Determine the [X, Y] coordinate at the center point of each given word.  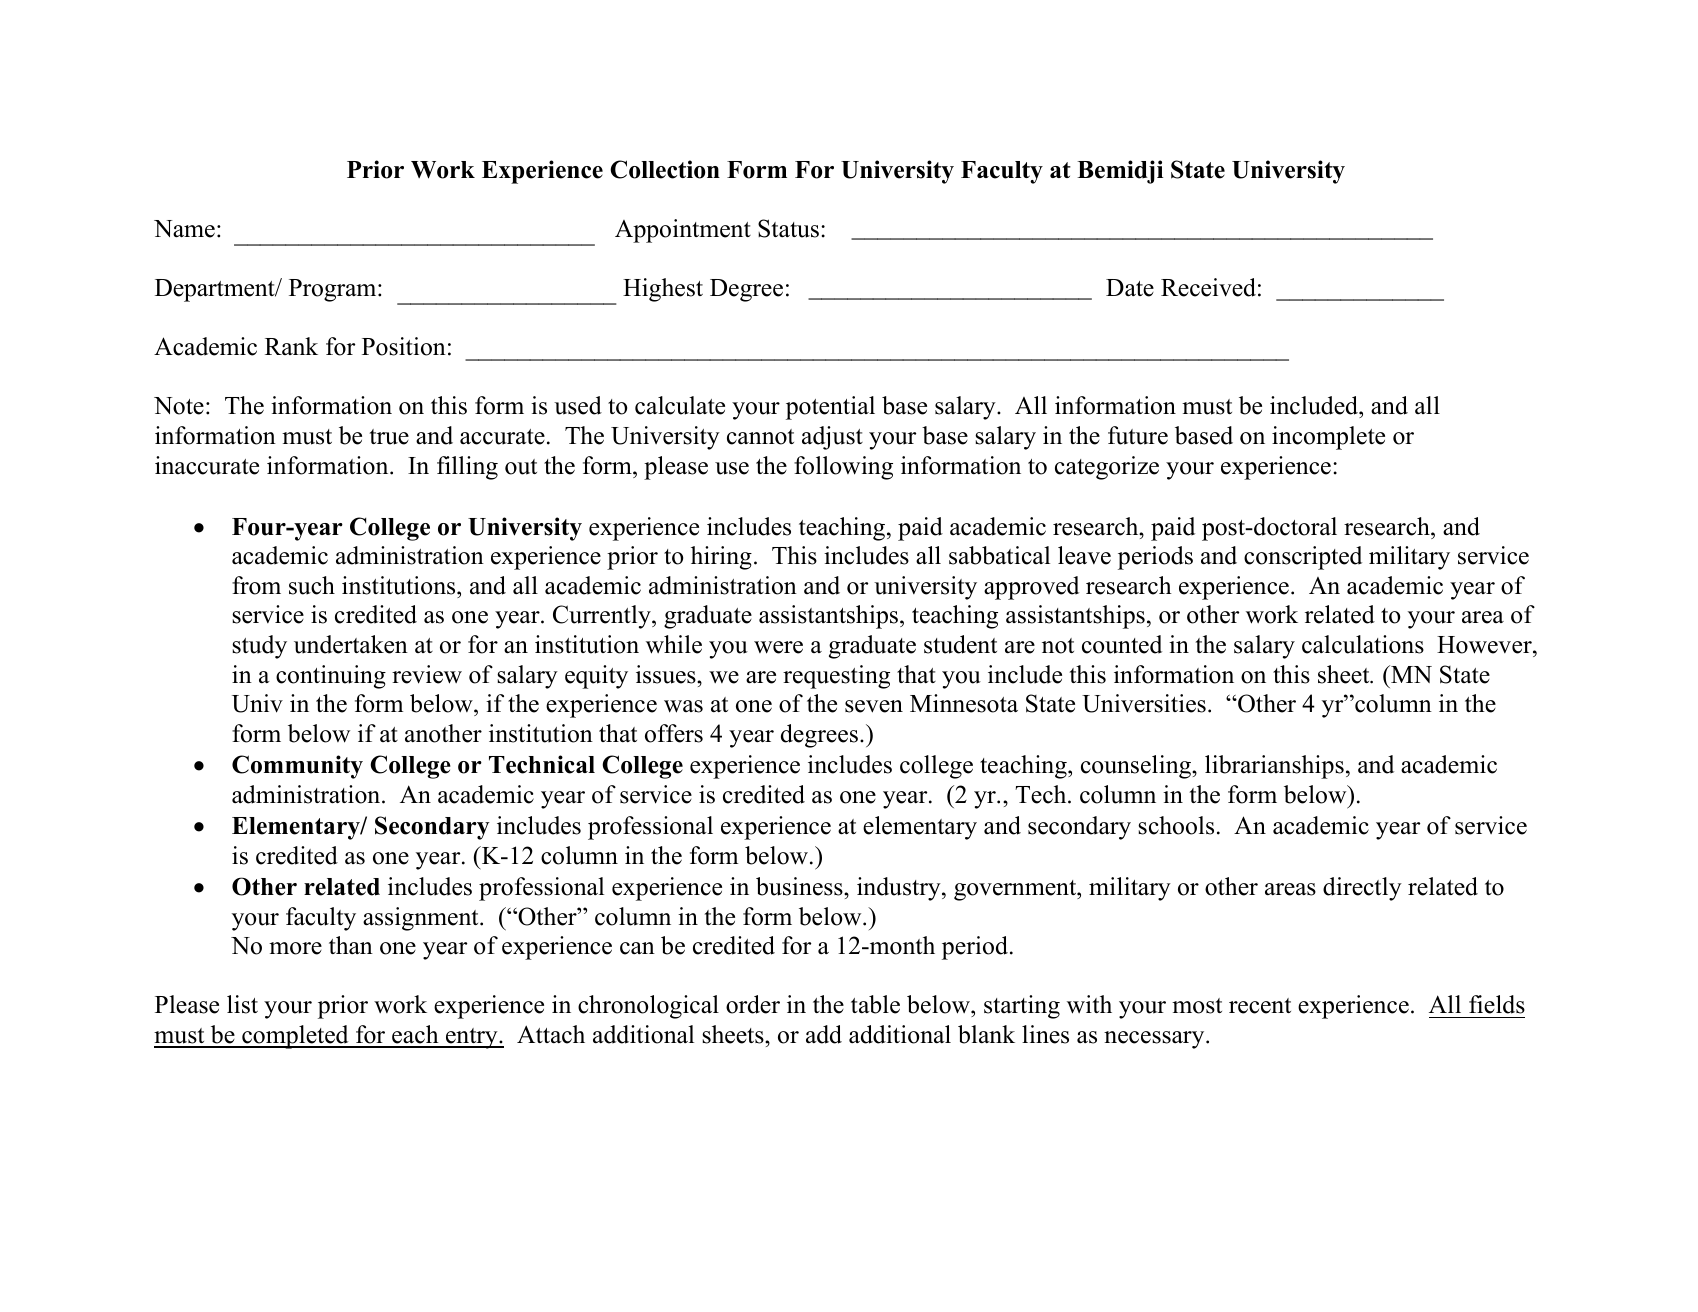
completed [295, 1037]
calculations [1363, 644]
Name [184, 229]
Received [1208, 287]
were [778, 647]
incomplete [1328, 438]
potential [830, 408]
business [800, 886]
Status [788, 228]
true [389, 437]
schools [1176, 825]
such [312, 585]
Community [297, 767]
